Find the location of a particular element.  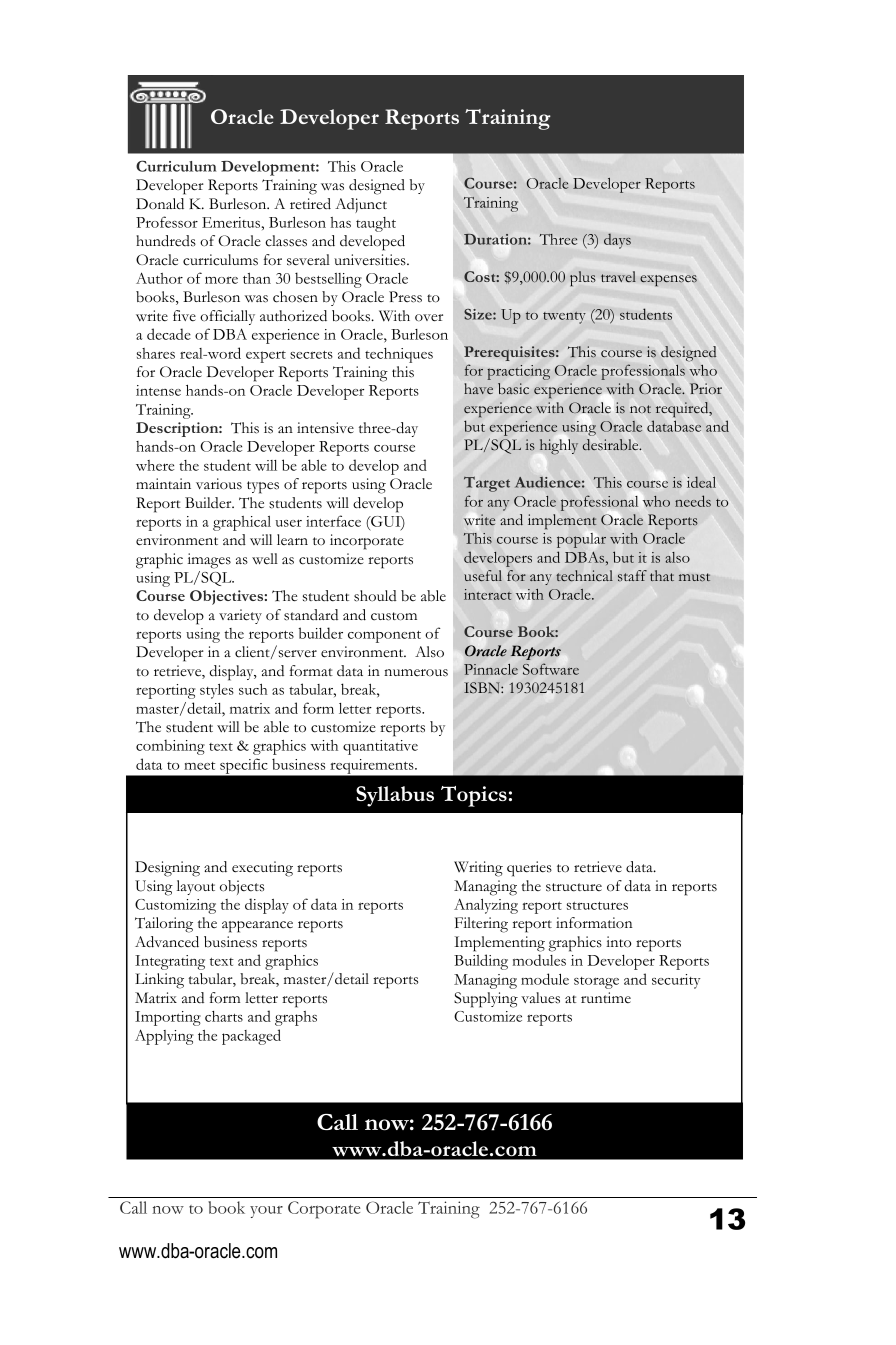

taught is located at coordinates (376, 224).
